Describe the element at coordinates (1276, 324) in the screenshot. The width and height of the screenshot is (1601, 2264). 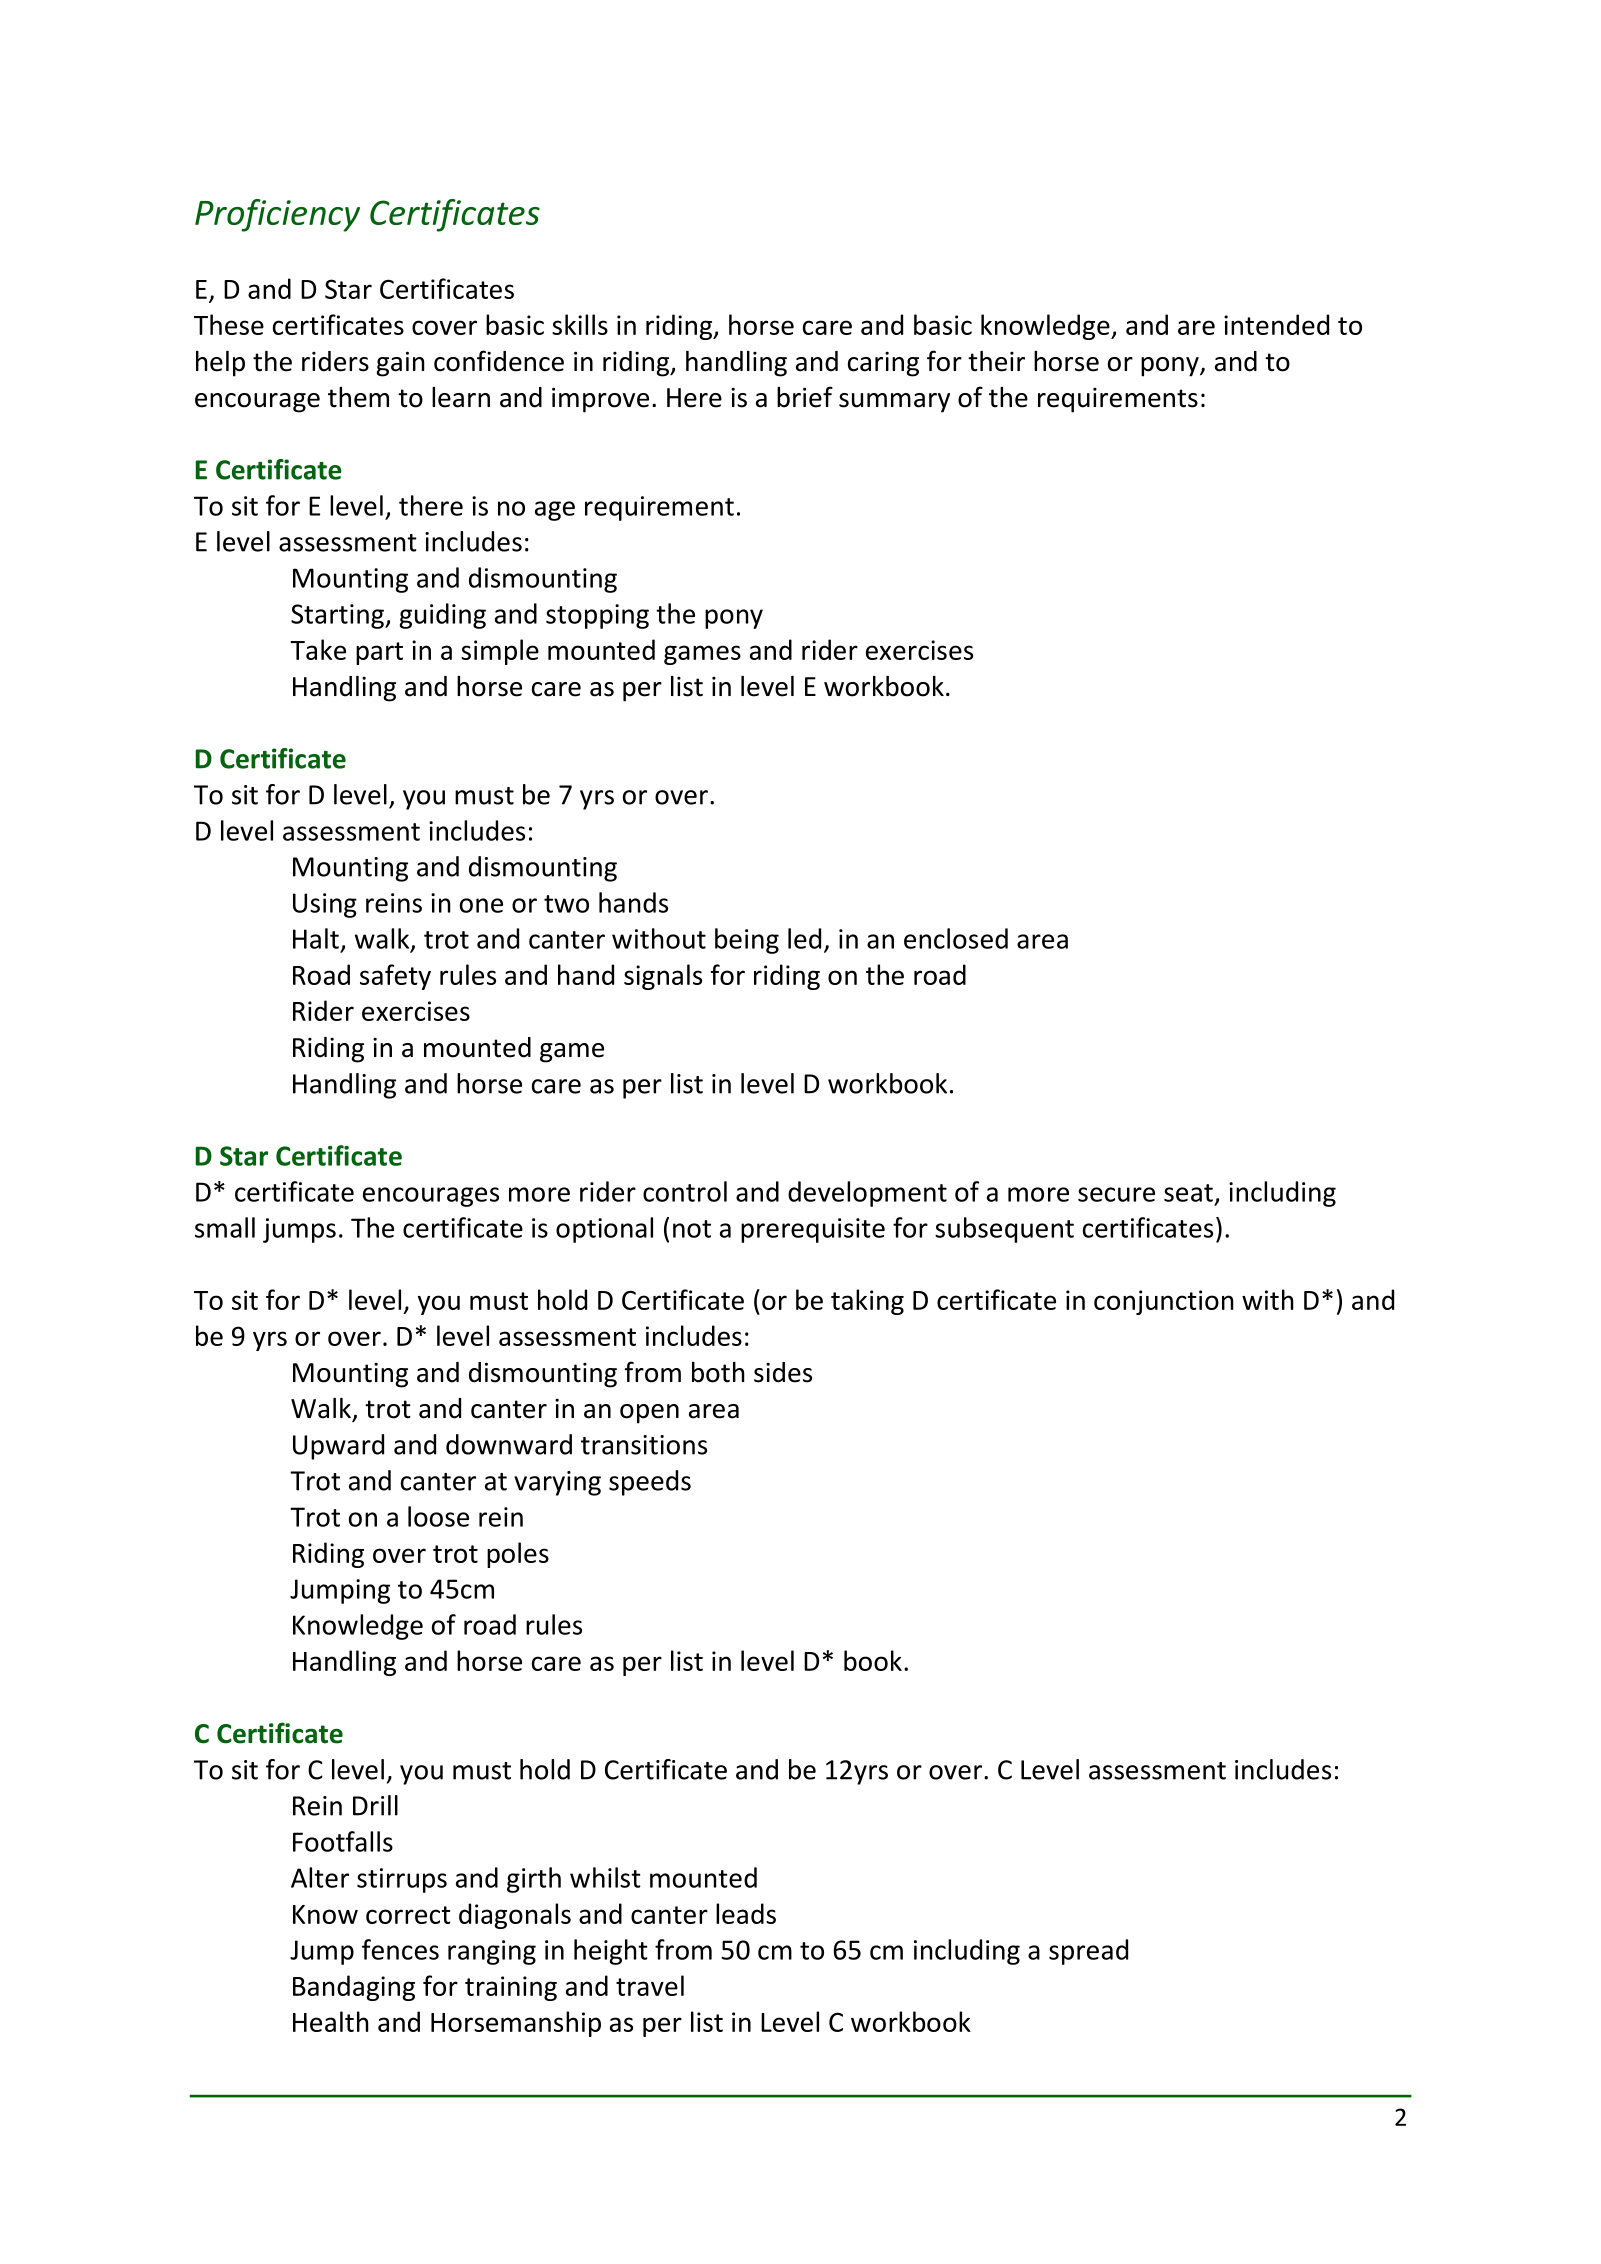
I see `intended` at that location.
